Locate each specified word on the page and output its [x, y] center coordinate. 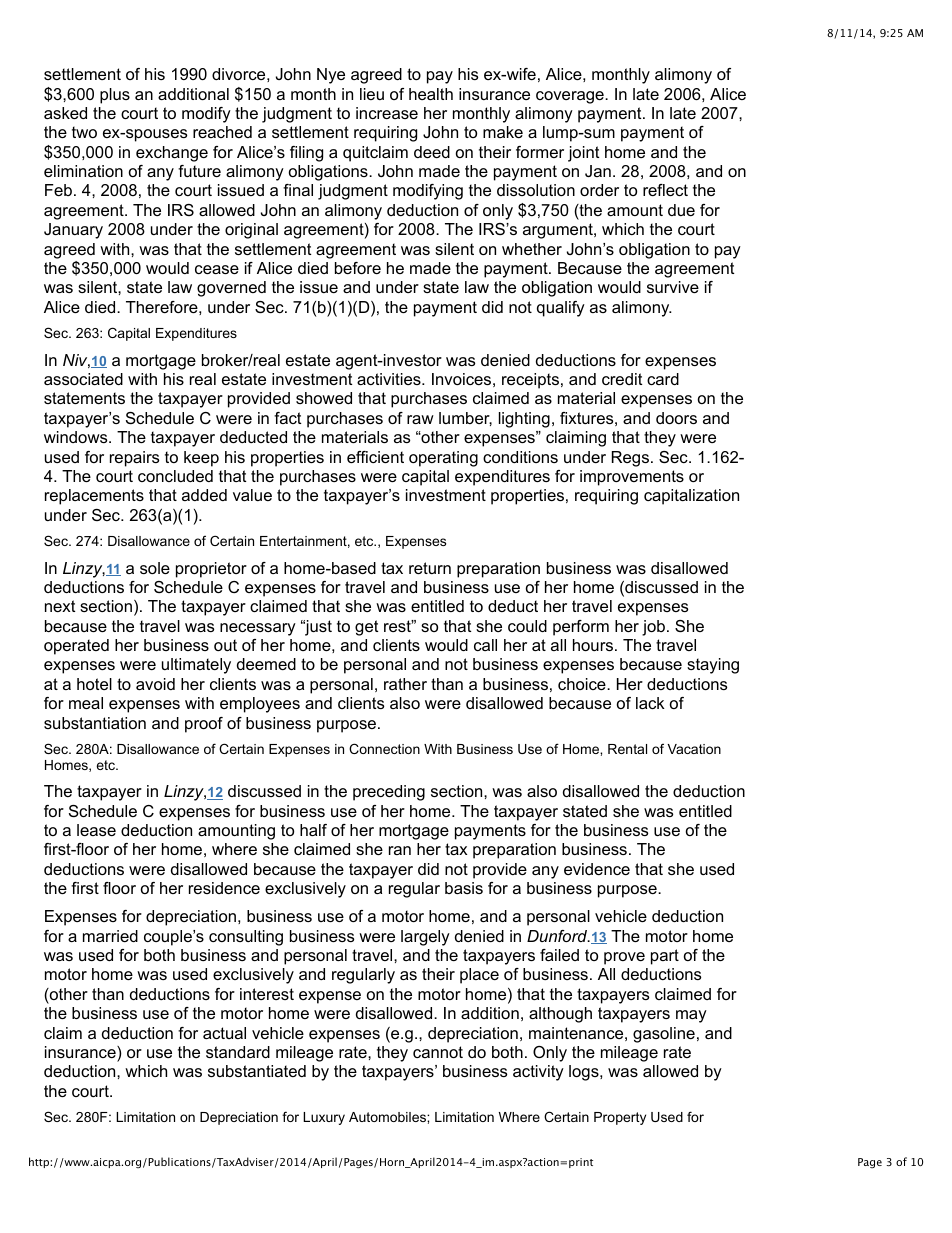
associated [83, 379]
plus [115, 96]
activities [390, 379]
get [366, 628]
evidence [597, 869]
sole [155, 568]
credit [622, 379]
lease [96, 830]
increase [387, 113]
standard [238, 1052]
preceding [389, 793]
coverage [571, 97]
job [653, 628]
